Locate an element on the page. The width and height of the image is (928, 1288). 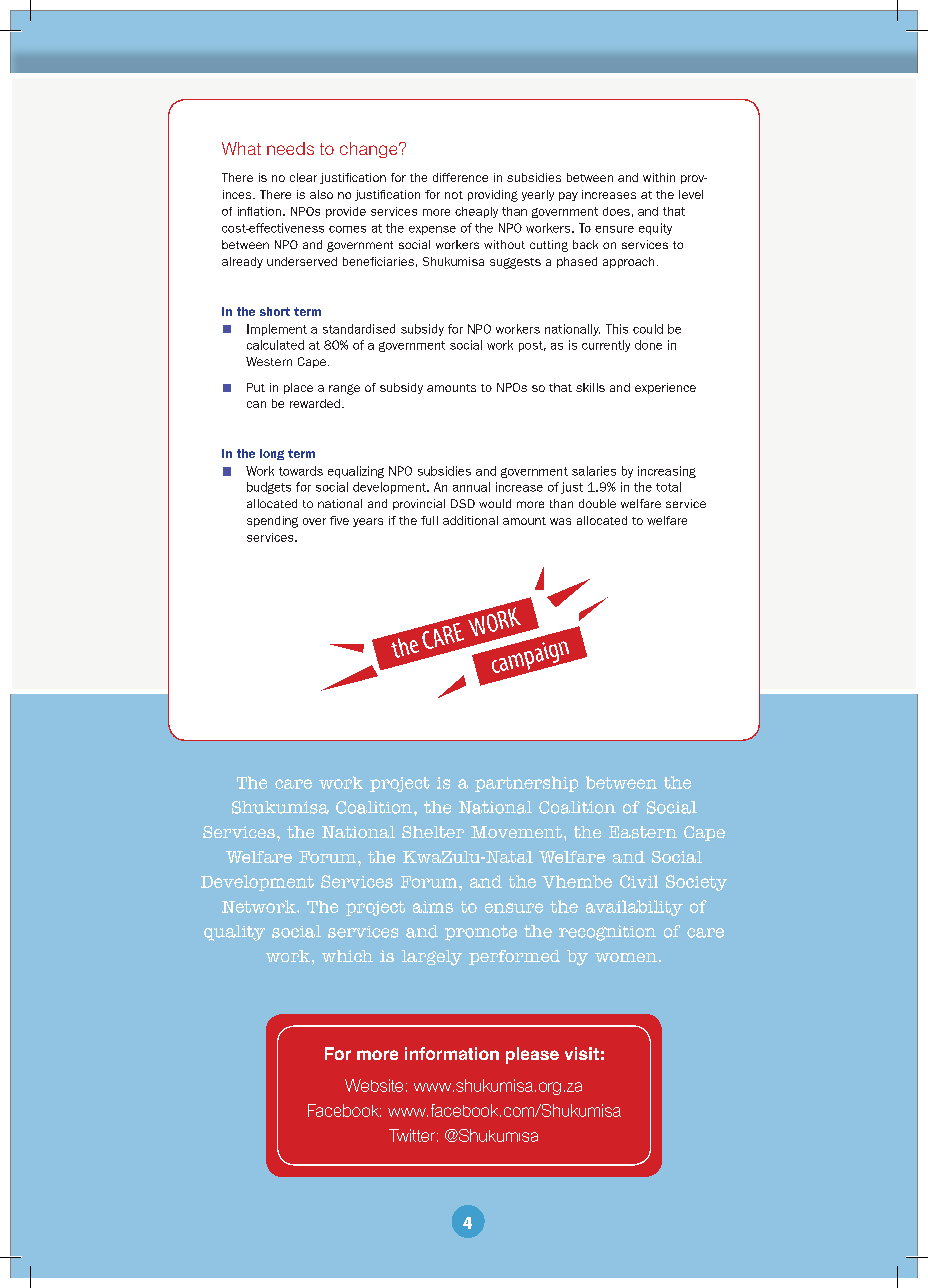
Twitter is located at coordinates (412, 1135).
